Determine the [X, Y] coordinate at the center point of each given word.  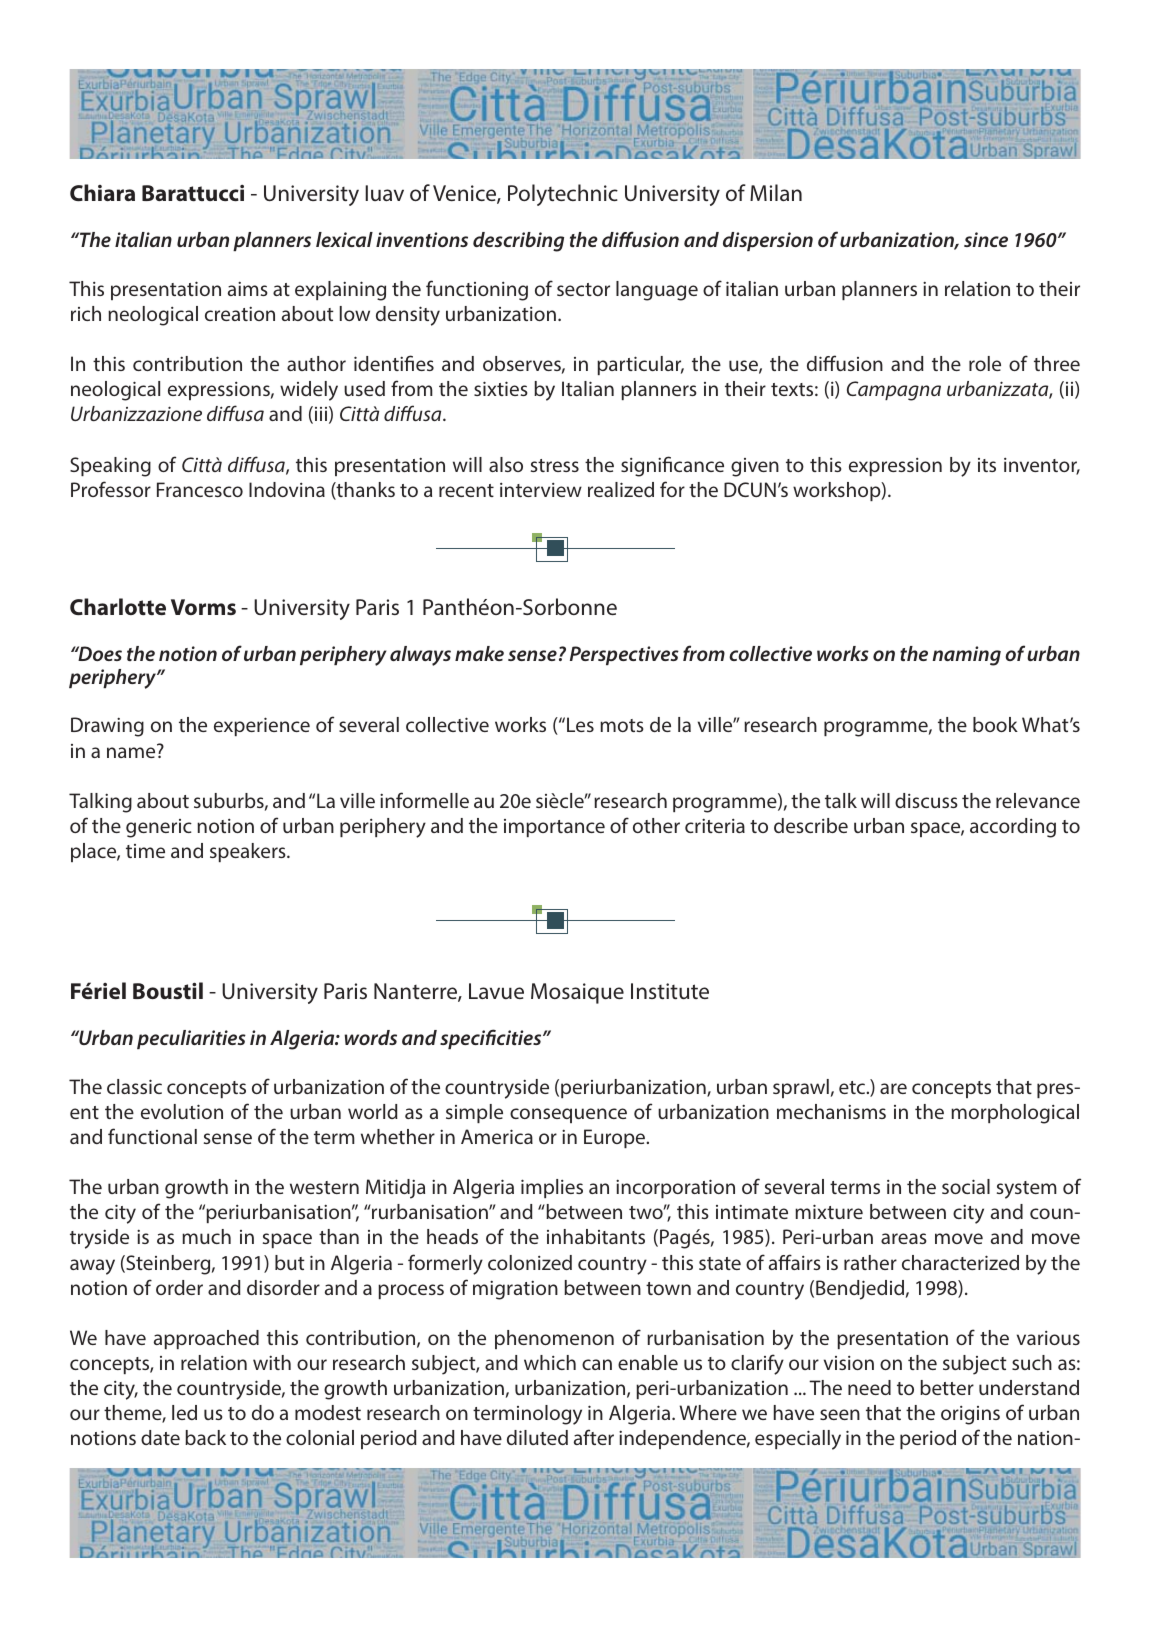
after [594, 1437]
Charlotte [118, 606]
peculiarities [191, 1039]
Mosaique [577, 993]
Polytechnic [563, 195]
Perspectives [624, 655]
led [184, 1412]
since [986, 239]
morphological [1015, 1114]
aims [248, 288]
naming [966, 656]
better [947, 1387]
